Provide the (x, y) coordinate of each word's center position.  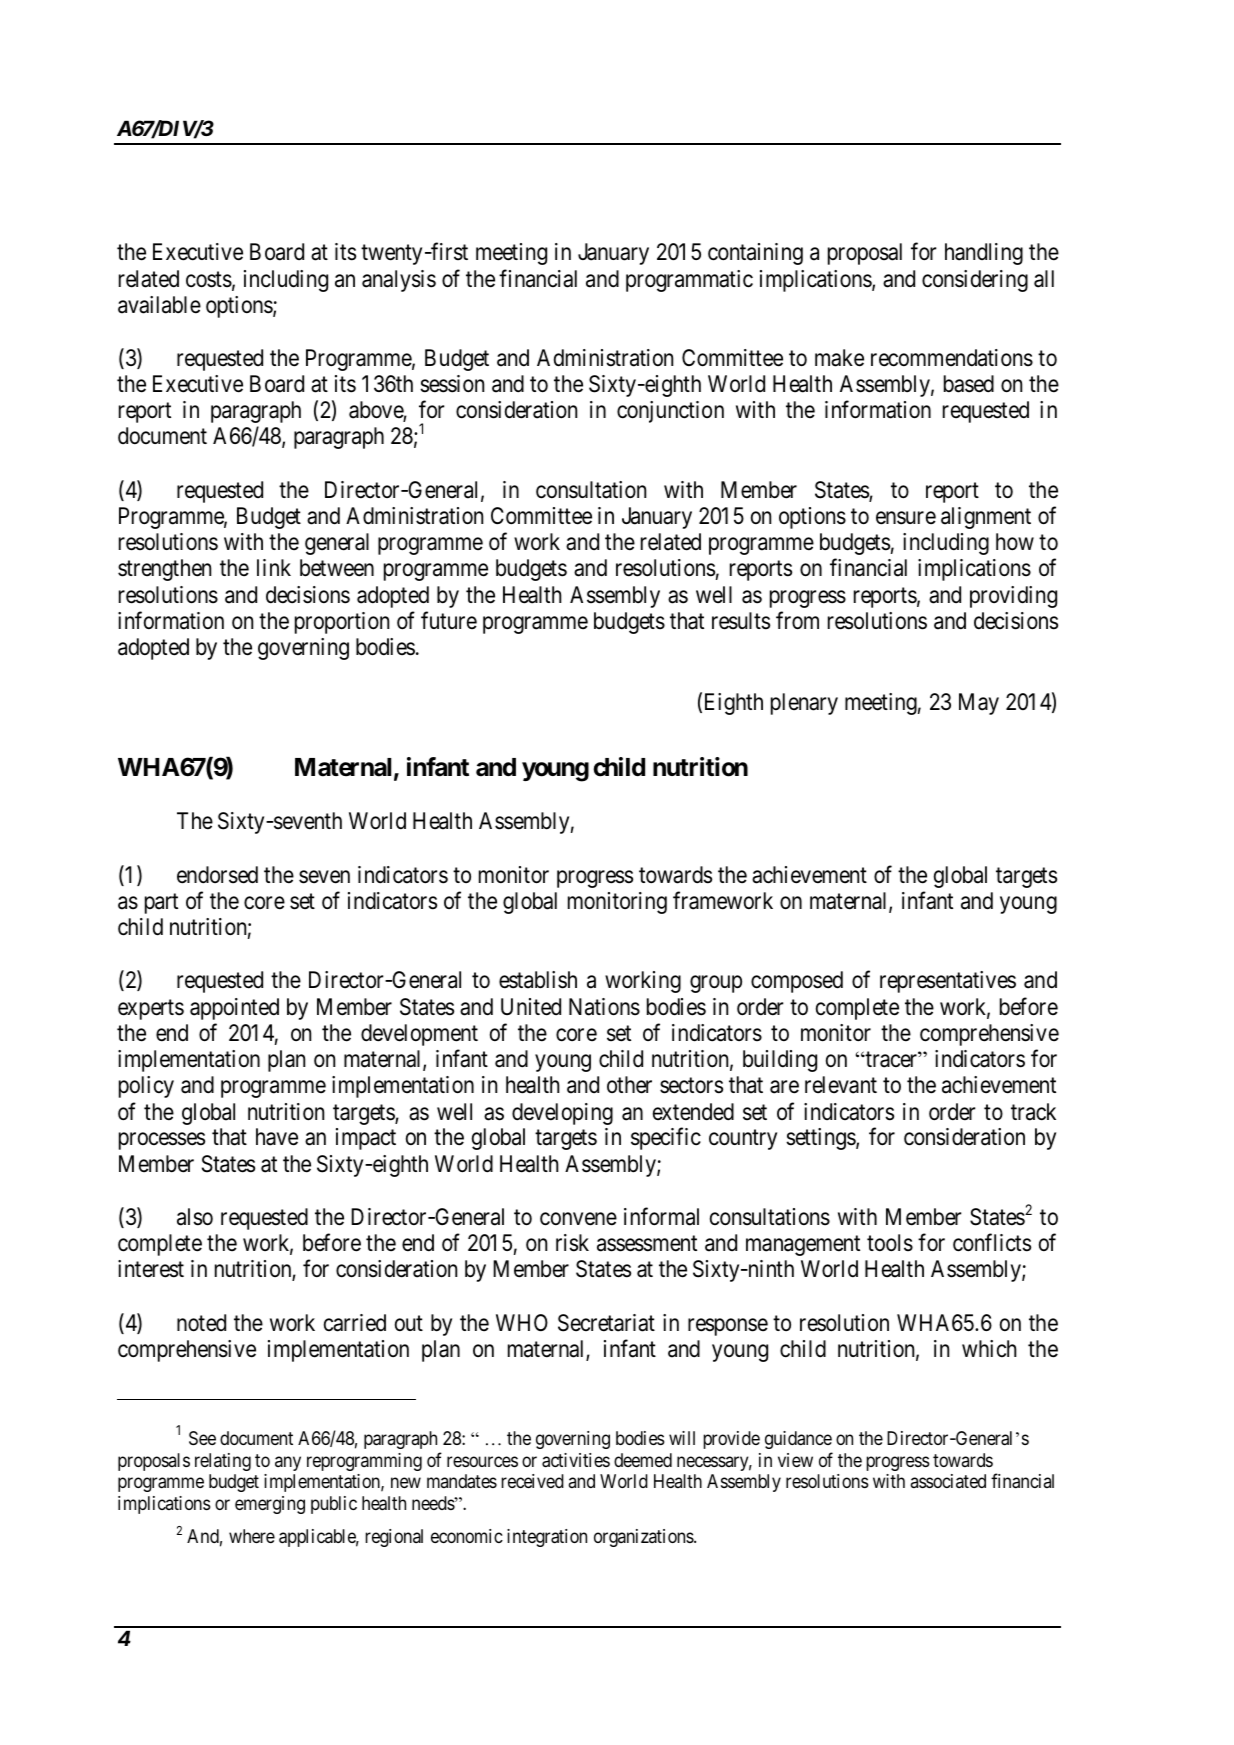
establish (538, 980)
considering (975, 281)
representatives (948, 982)
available (159, 305)
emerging (270, 1505)
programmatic (689, 281)
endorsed (217, 875)
